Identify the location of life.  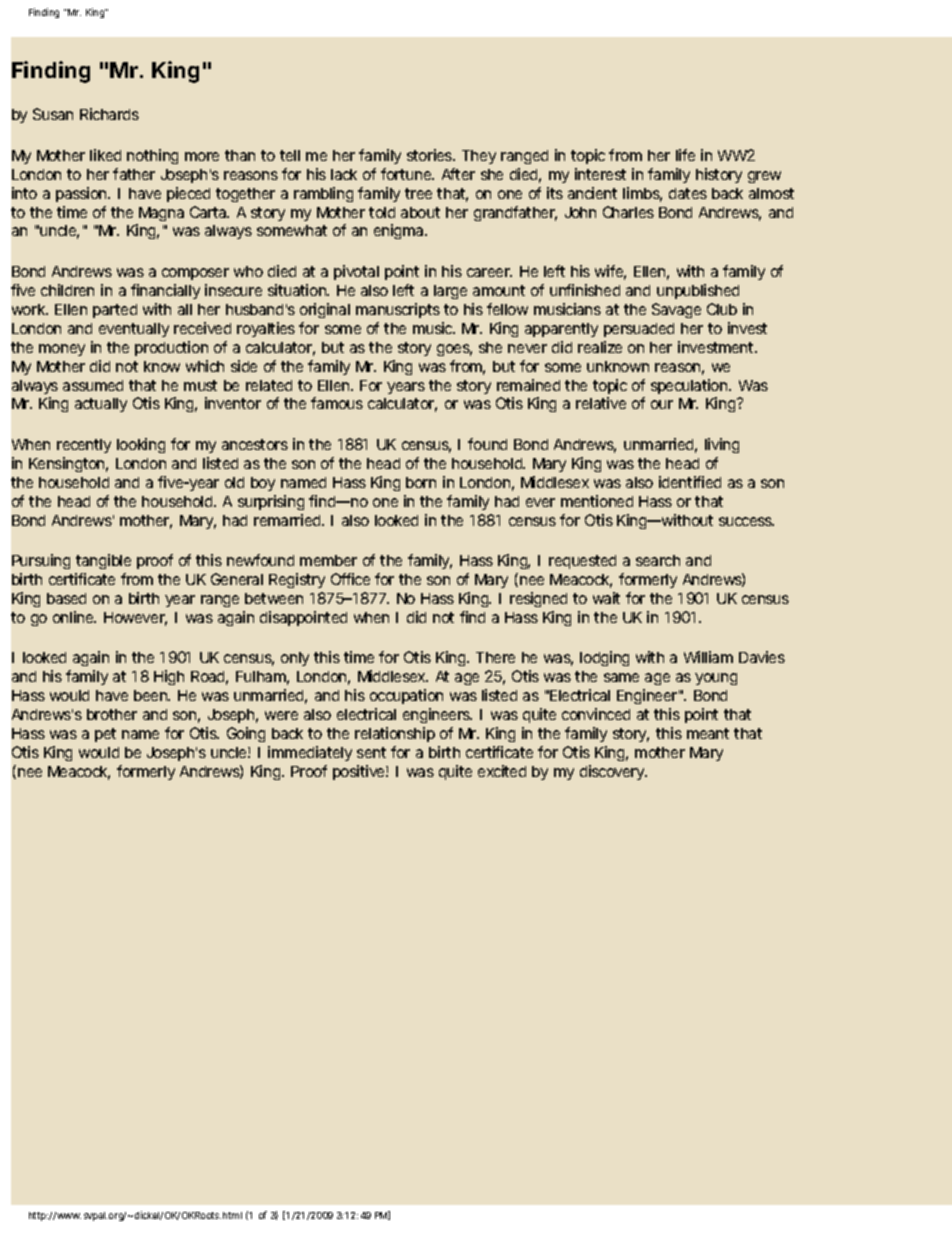
(685, 155).
